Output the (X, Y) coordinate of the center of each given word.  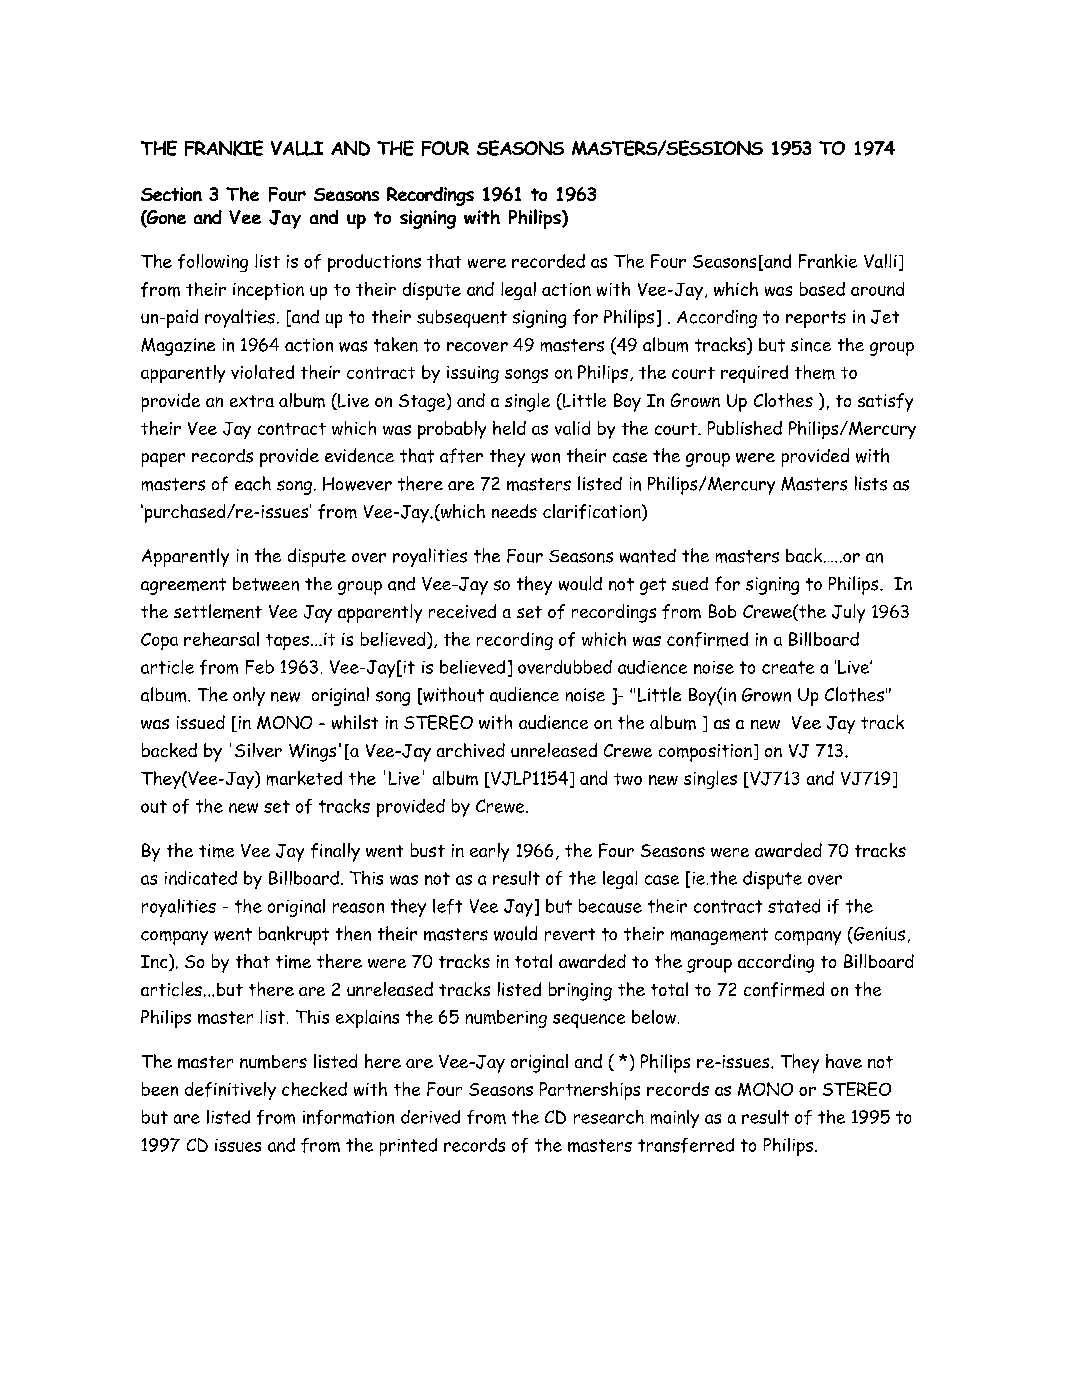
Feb (260, 667)
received (462, 611)
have (844, 1061)
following (213, 263)
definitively (230, 1091)
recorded (548, 261)
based (822, 289)
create (788, 667)
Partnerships (590, 1091)
